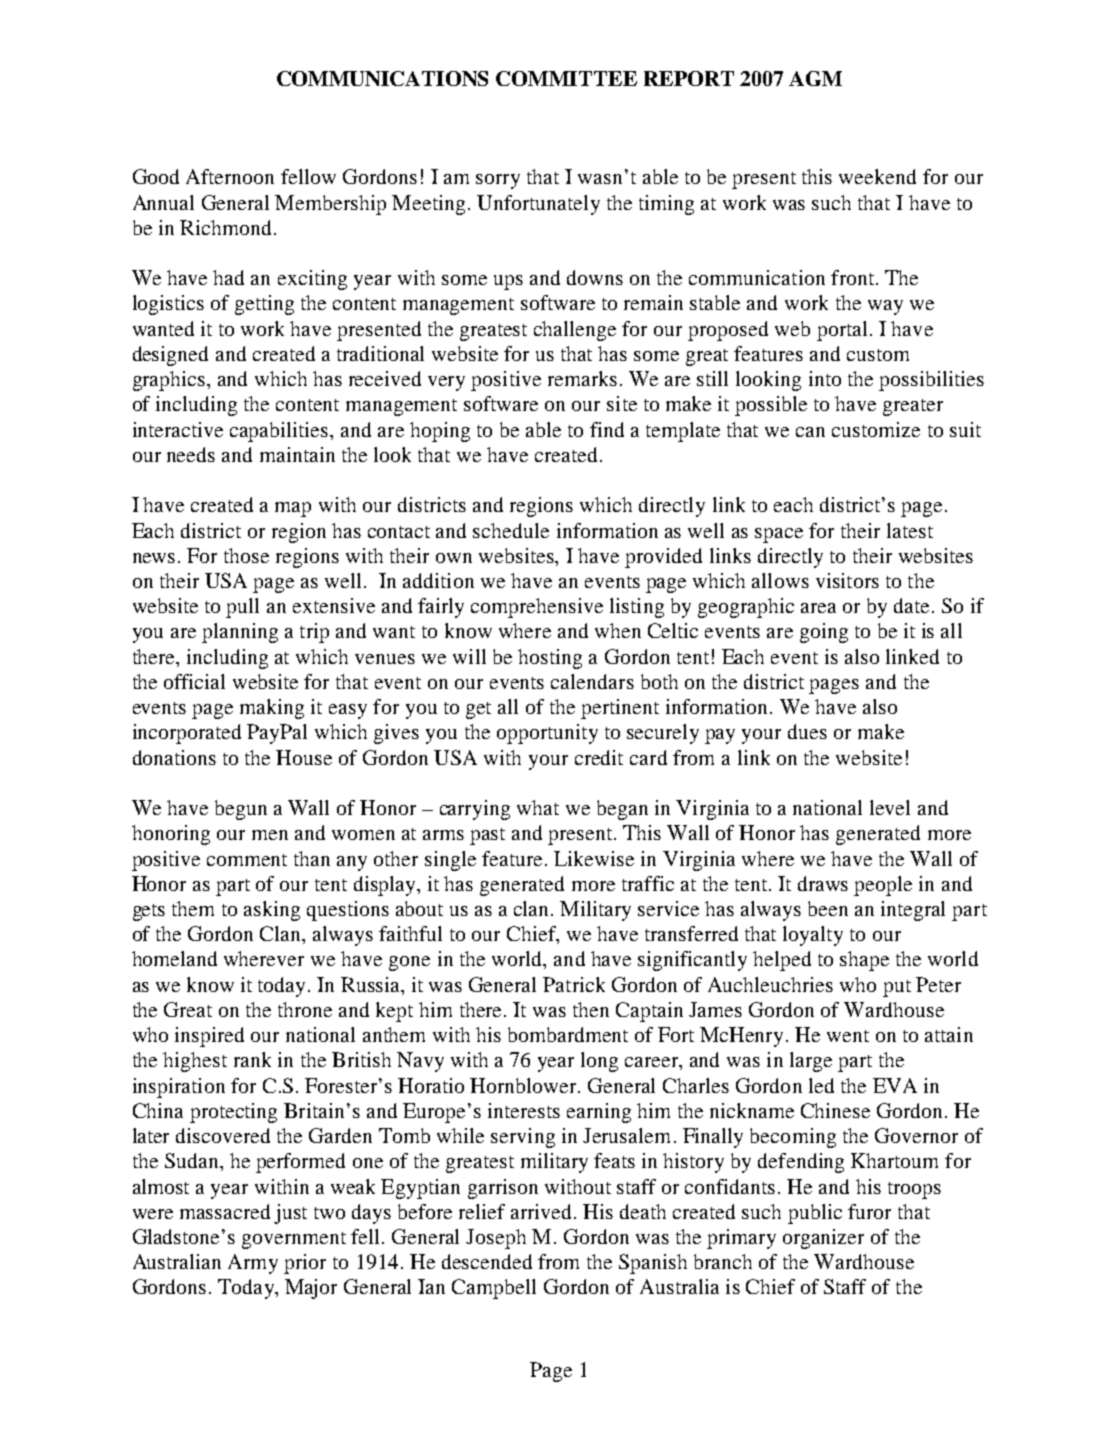 This screenshot has width=1119, height=1448. I want to click on COMMITTEE, so click(566, 78).
